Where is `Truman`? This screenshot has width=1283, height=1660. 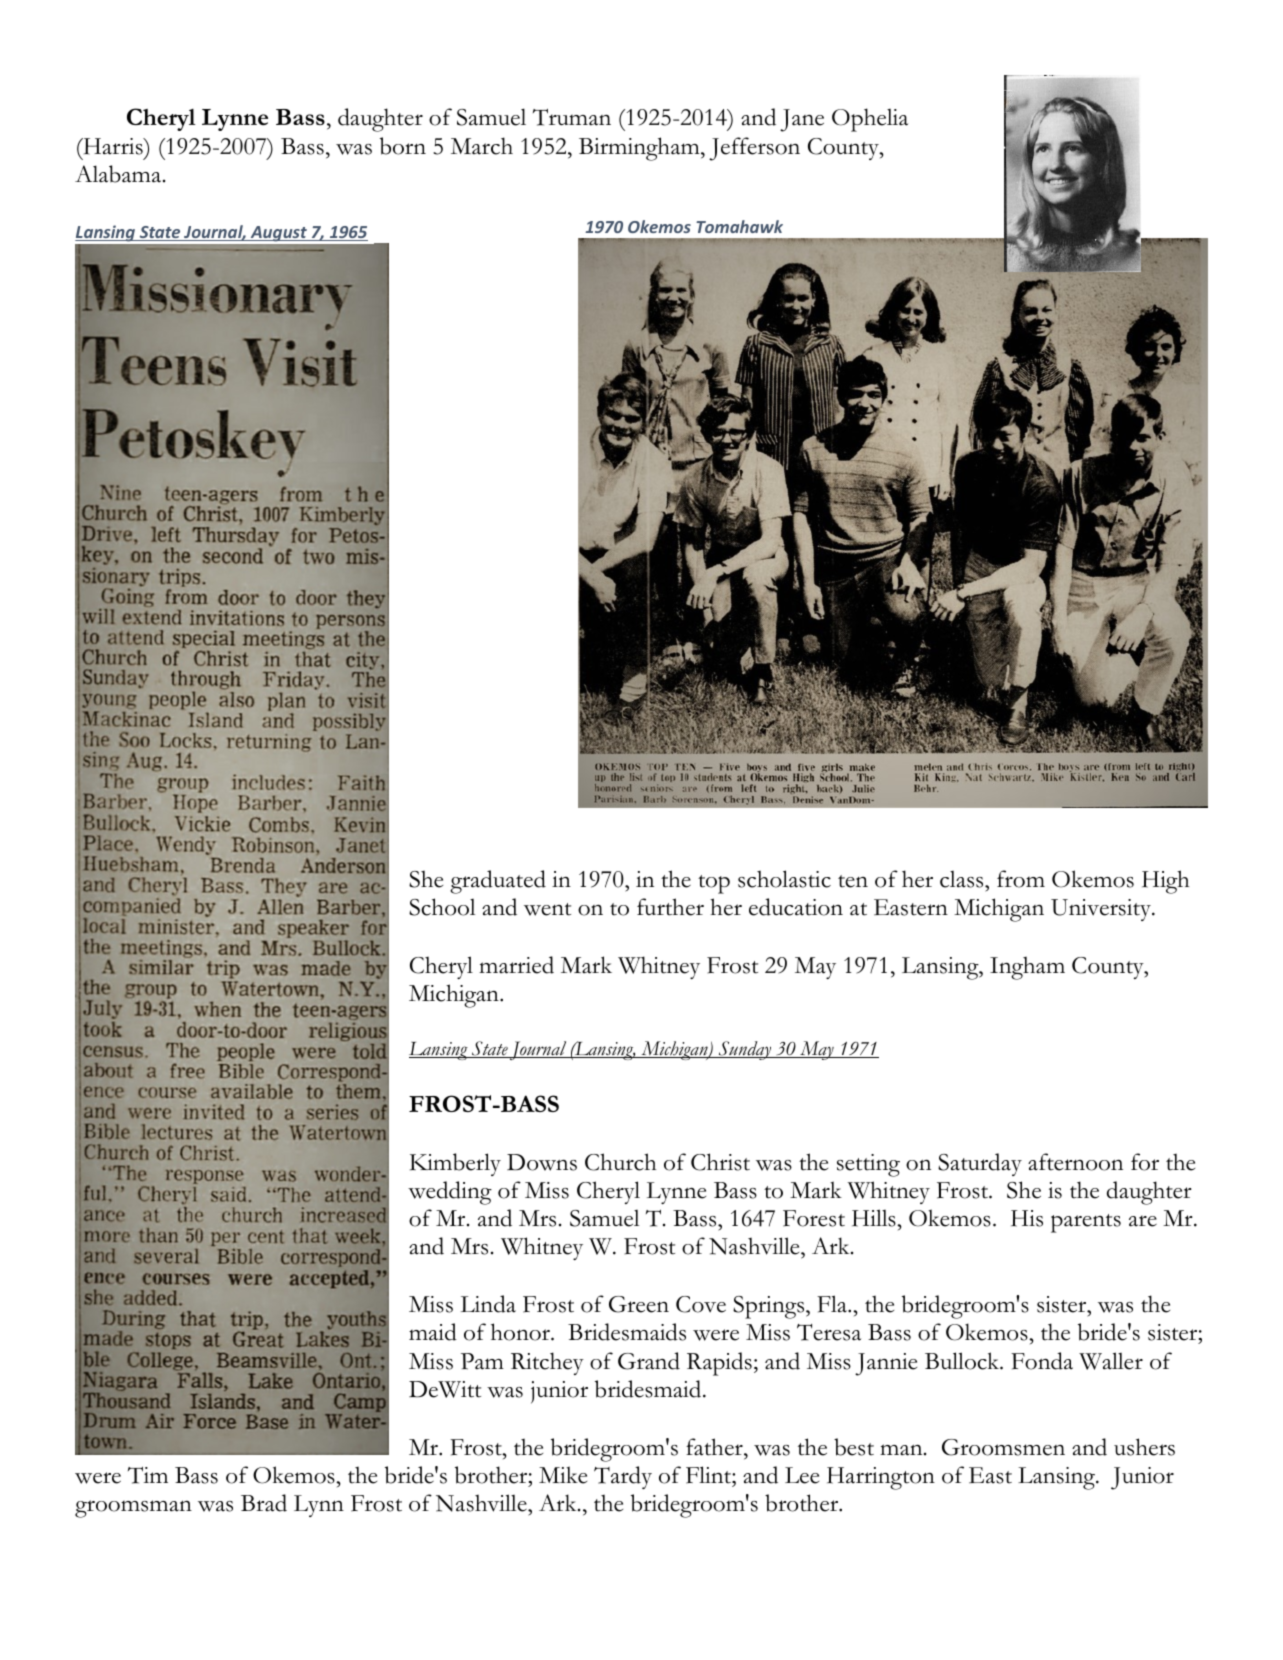
Truman is located at coordinates (572, 117).
